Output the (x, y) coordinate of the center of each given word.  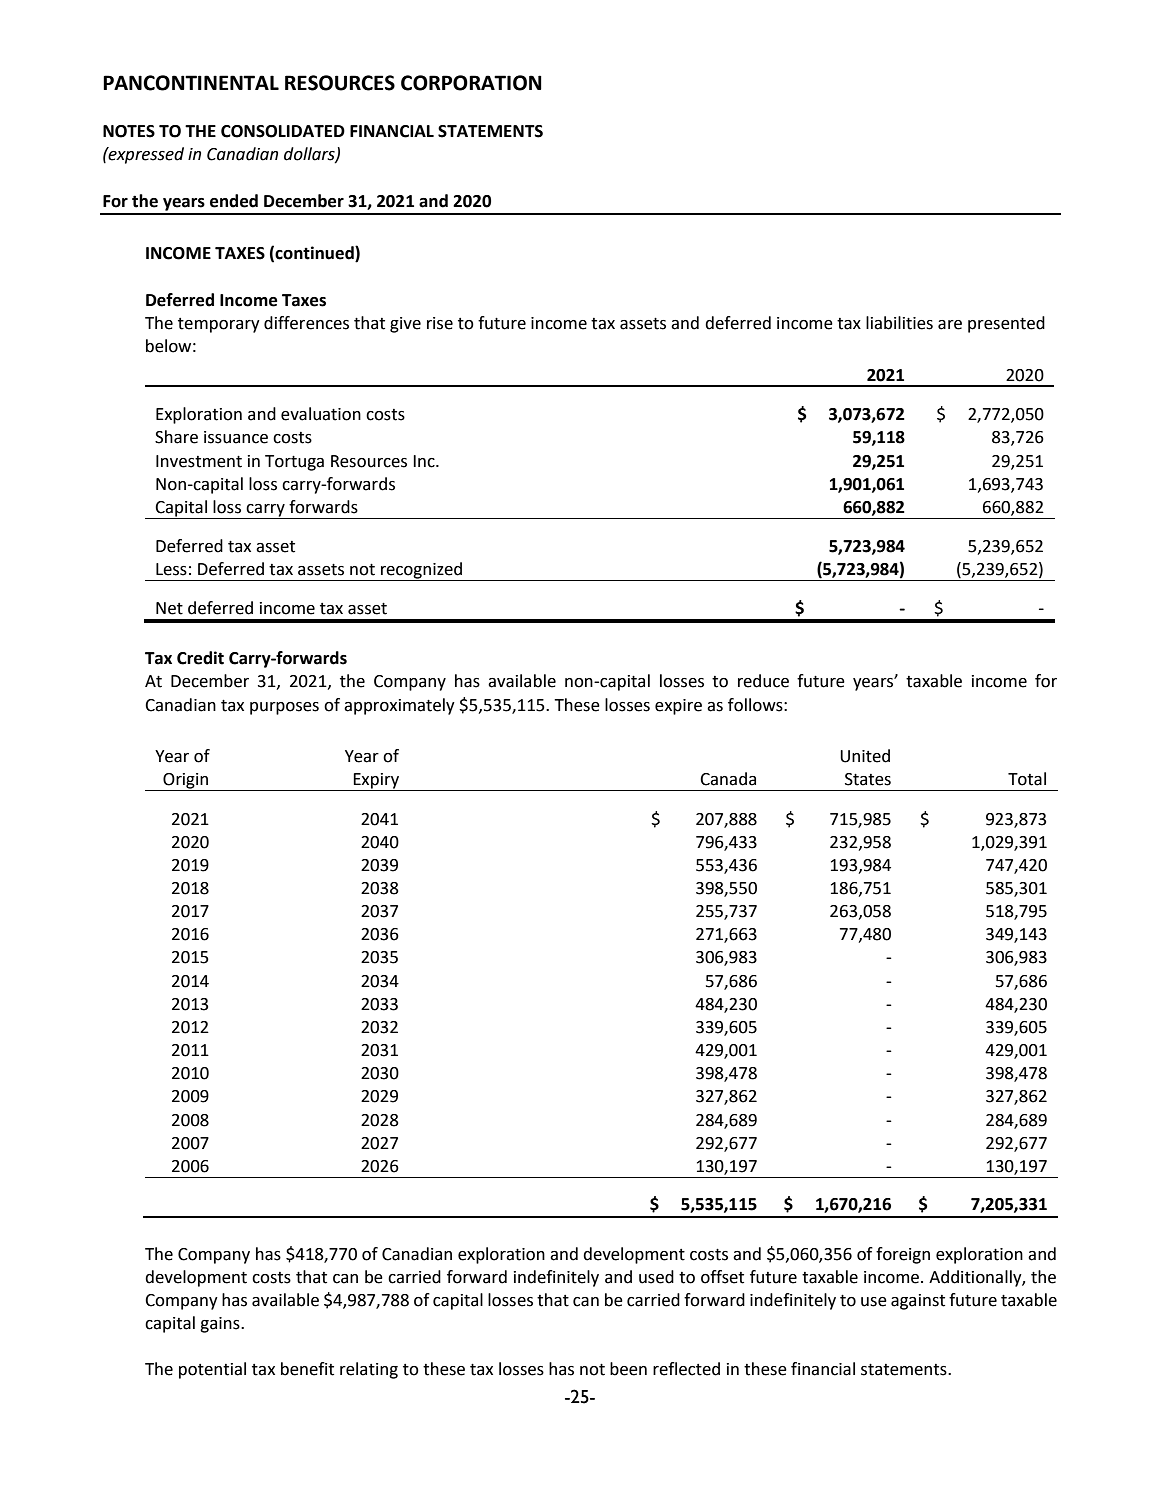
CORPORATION (471, 83)
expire (678, 707)
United (865, 756)
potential (212, 1370)
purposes (284, 708)
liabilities (899, 323)
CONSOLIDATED (283, 131)
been (628, 1369)
